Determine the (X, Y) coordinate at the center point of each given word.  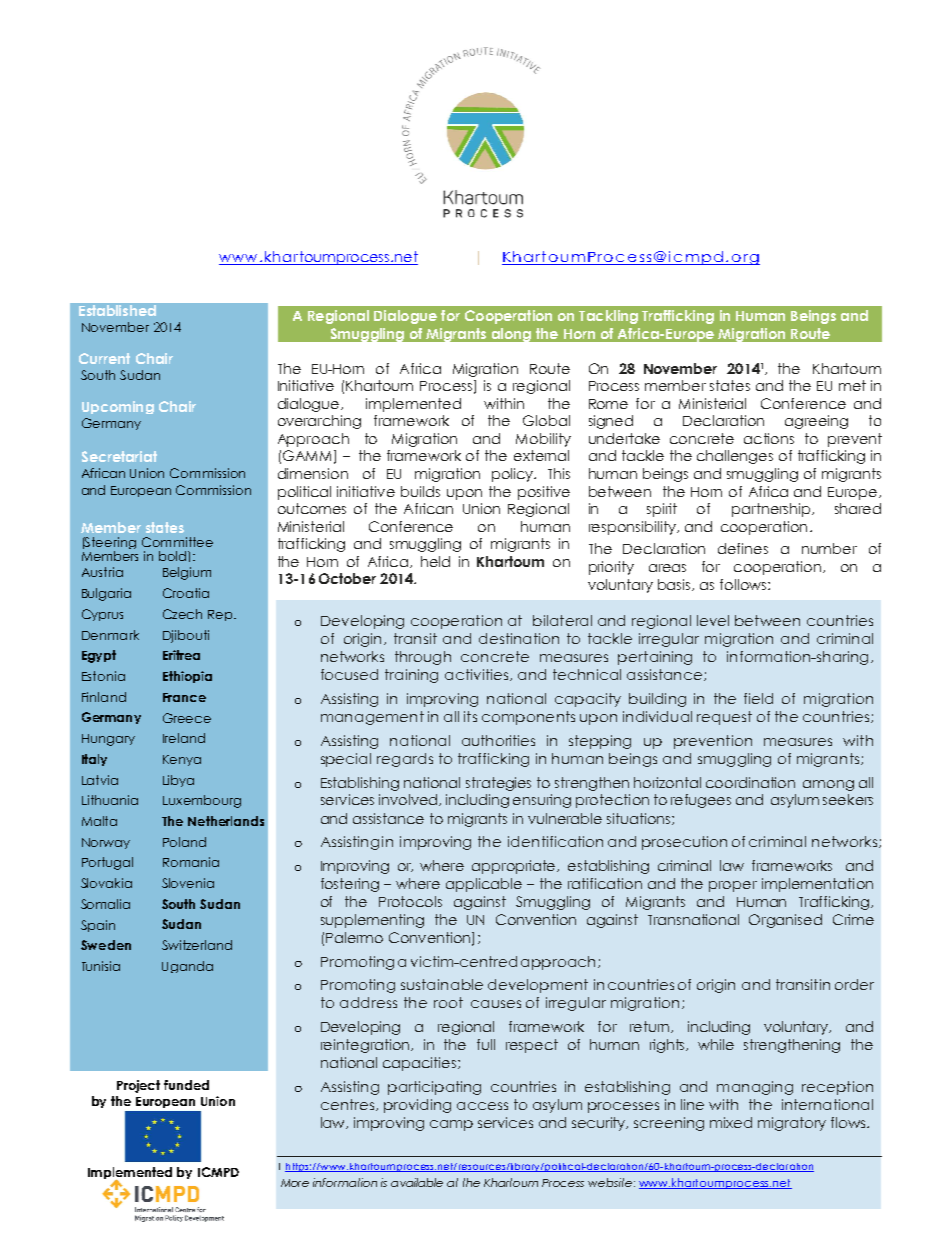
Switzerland (197, 945)
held (435, 561)
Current (104, 358)
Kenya (182, 760)
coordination (750, 782)
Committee (177, 542)
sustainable (442, 984)
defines (743, 548)
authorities (498, 740)
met (852, 385)
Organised (785, 921)
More (295, 1183)
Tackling (608, 317)
